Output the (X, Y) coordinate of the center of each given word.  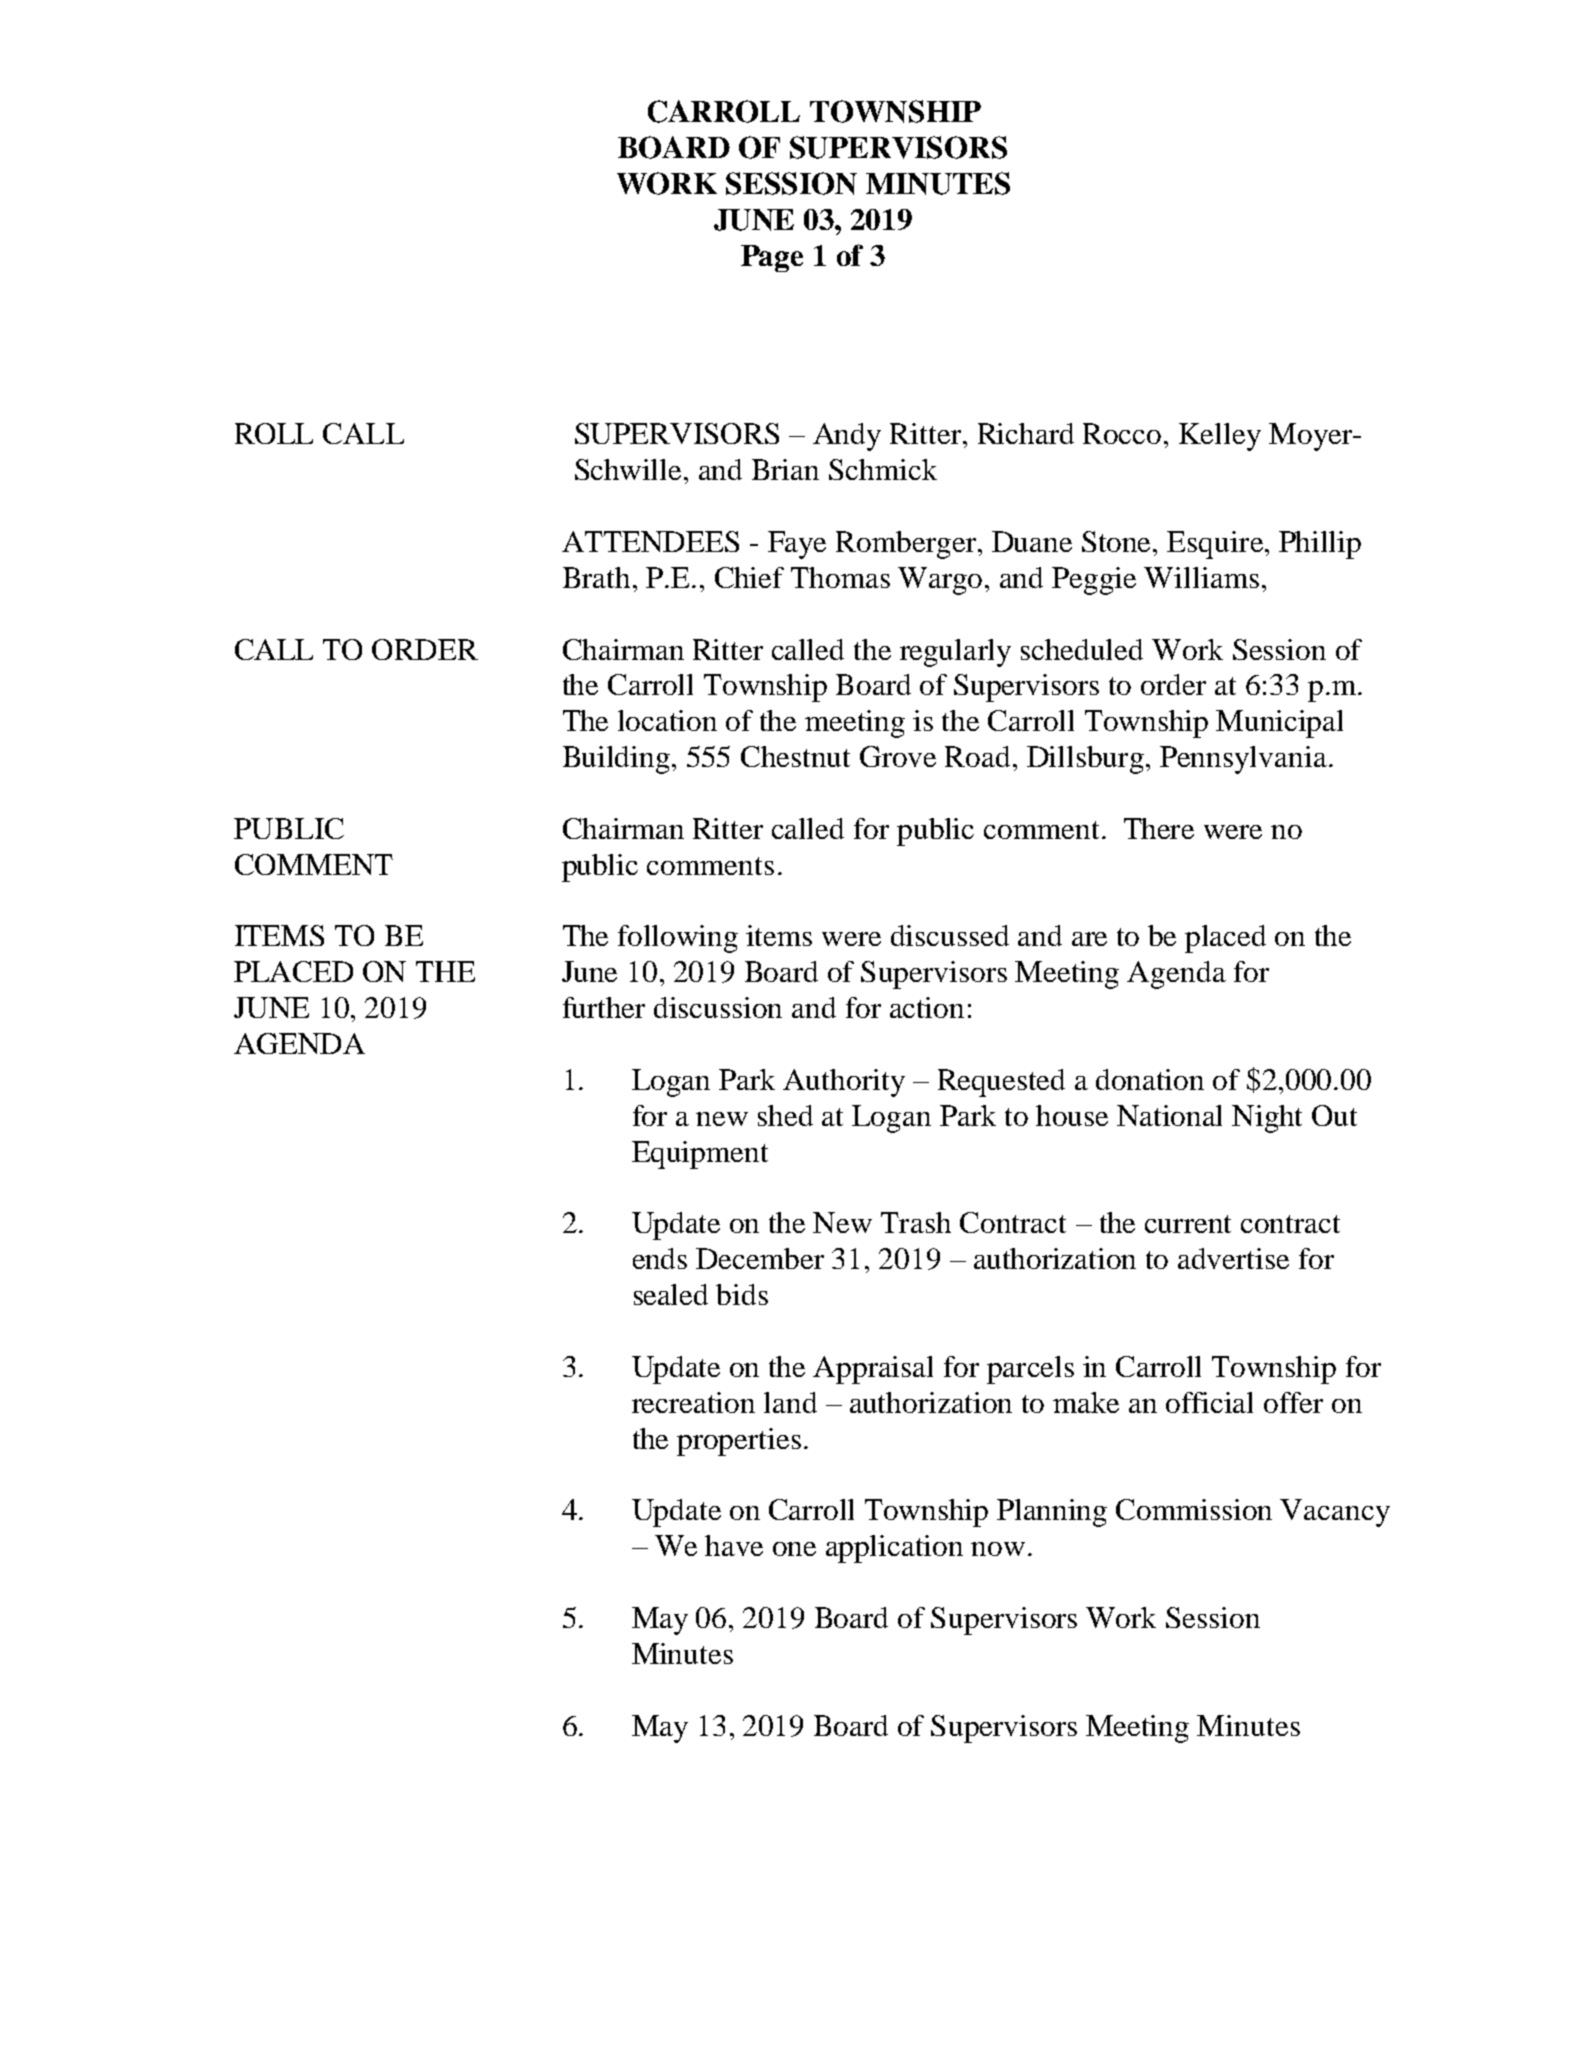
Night (1267, 1119)
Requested (1001, 1083)
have (734, 1545)
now (998, 1549)
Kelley (1220, 437)
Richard (1026, 433)
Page (772, 258)
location (667, 720)
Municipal (1279, 724)
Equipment (700, 1155)
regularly (955, 653)
